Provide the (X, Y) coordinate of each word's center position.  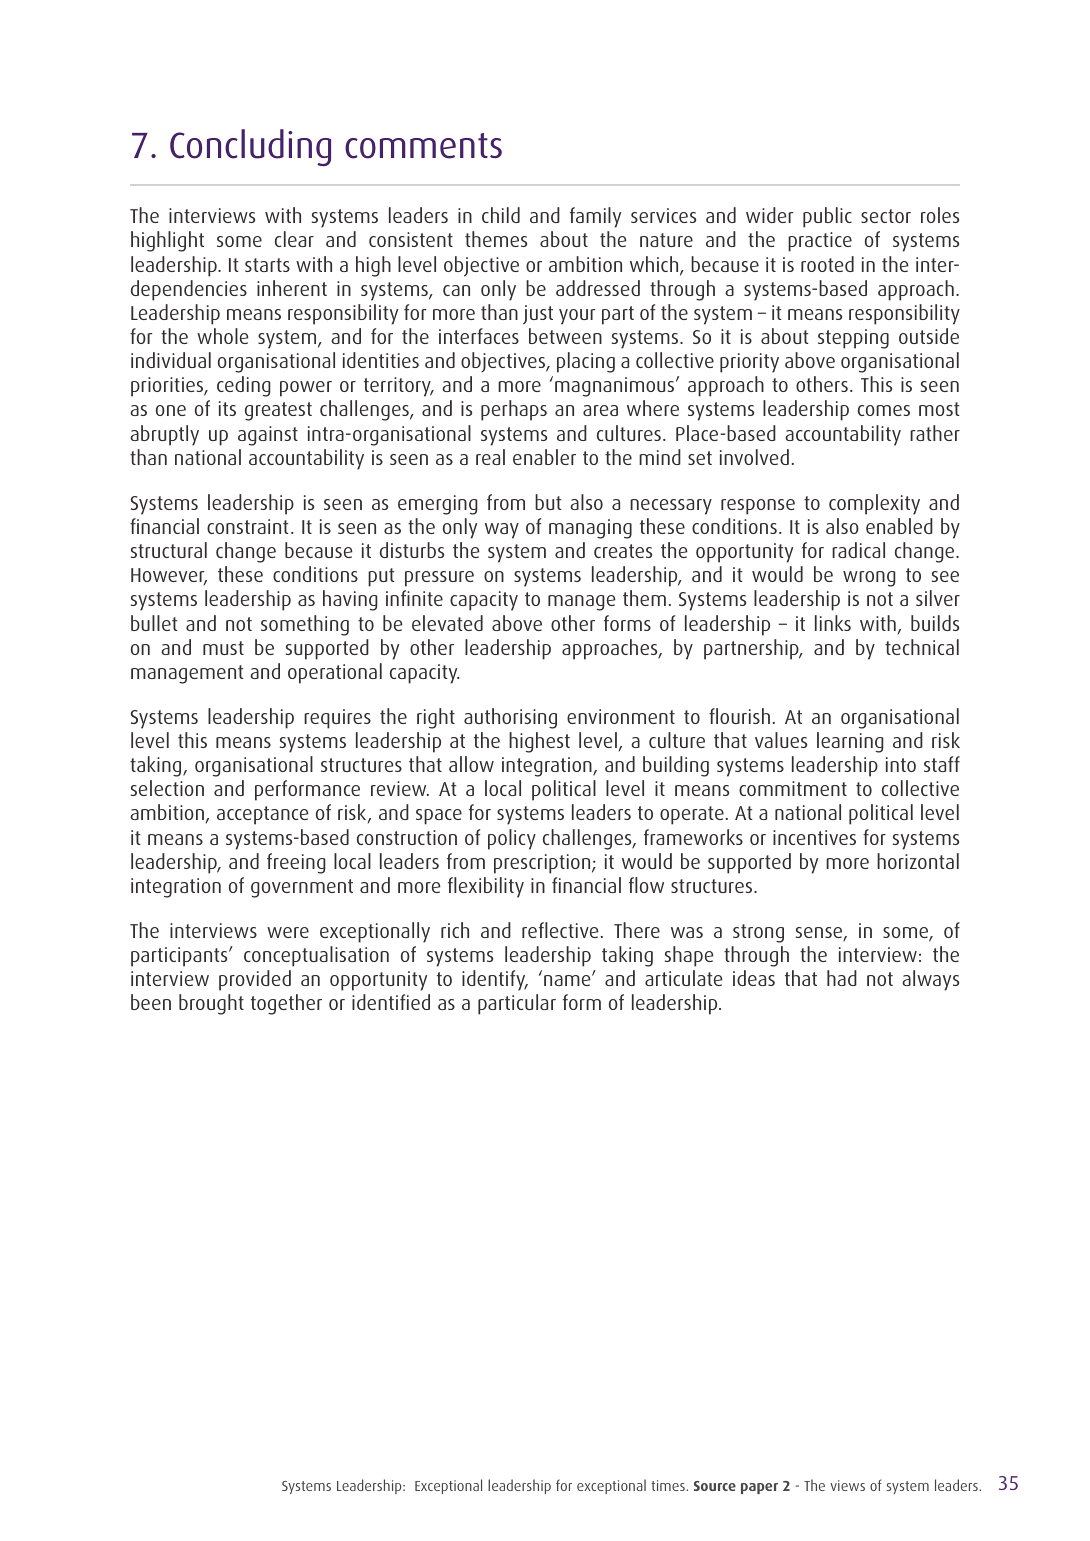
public (827, 217)
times (669, 1485)
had (842, 978)
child (501, 215)
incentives (814, 837)
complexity (874, 504)
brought (211, 1004)
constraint (247, 526)
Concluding (250, 147)
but (548, 502)
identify (495, 980)
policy (512, 839)
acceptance (263, 815)
